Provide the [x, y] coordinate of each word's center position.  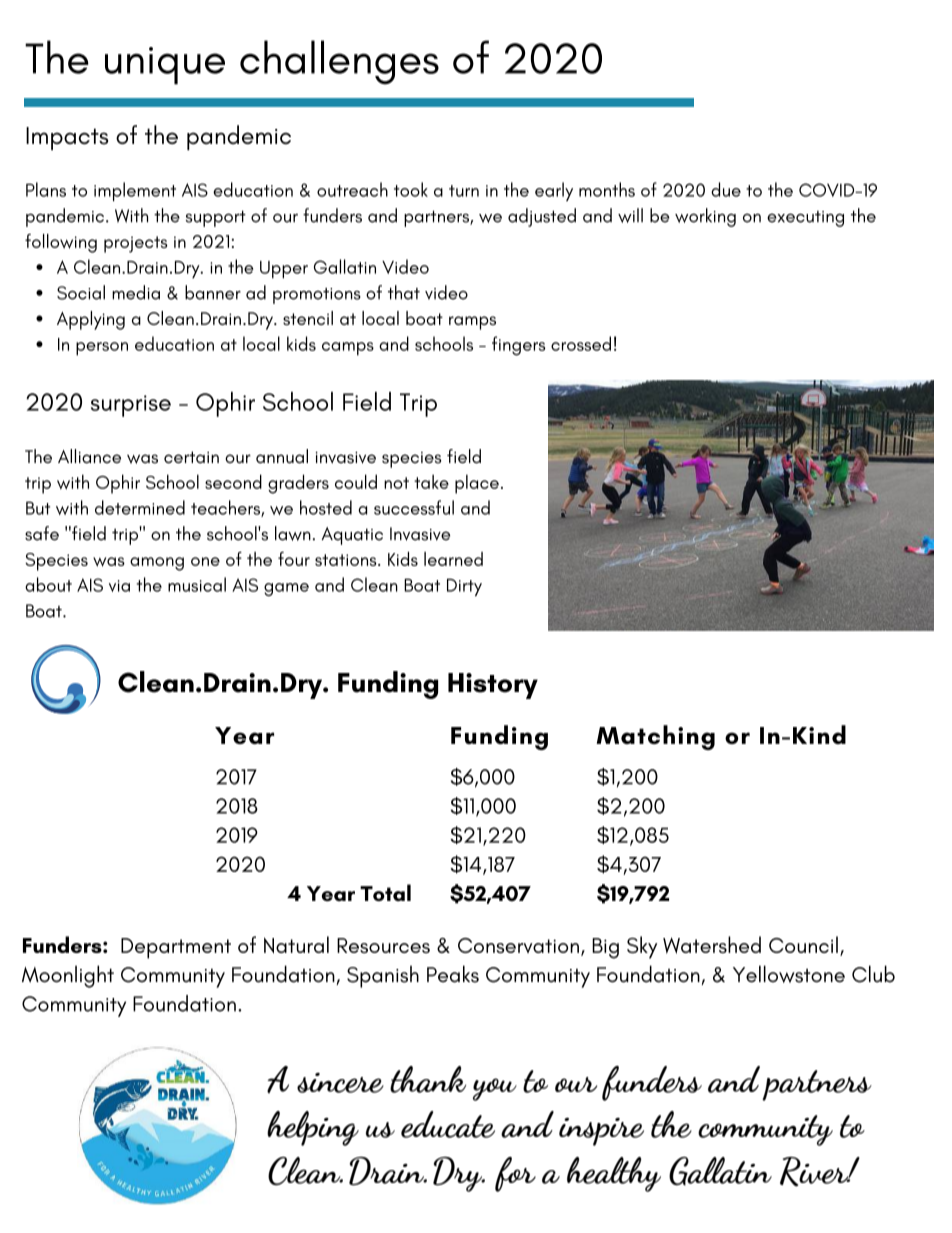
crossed [581, 343]
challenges [339, 62]
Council [803, 944]
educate [448, 1124]
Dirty [464, 587]
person [102, 349]
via [119, 586]
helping [313, 1128]
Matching [655, 737]
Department [176, 948]
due [726, 189]
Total [385, 892]
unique [165, 66]
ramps [472, 323]
